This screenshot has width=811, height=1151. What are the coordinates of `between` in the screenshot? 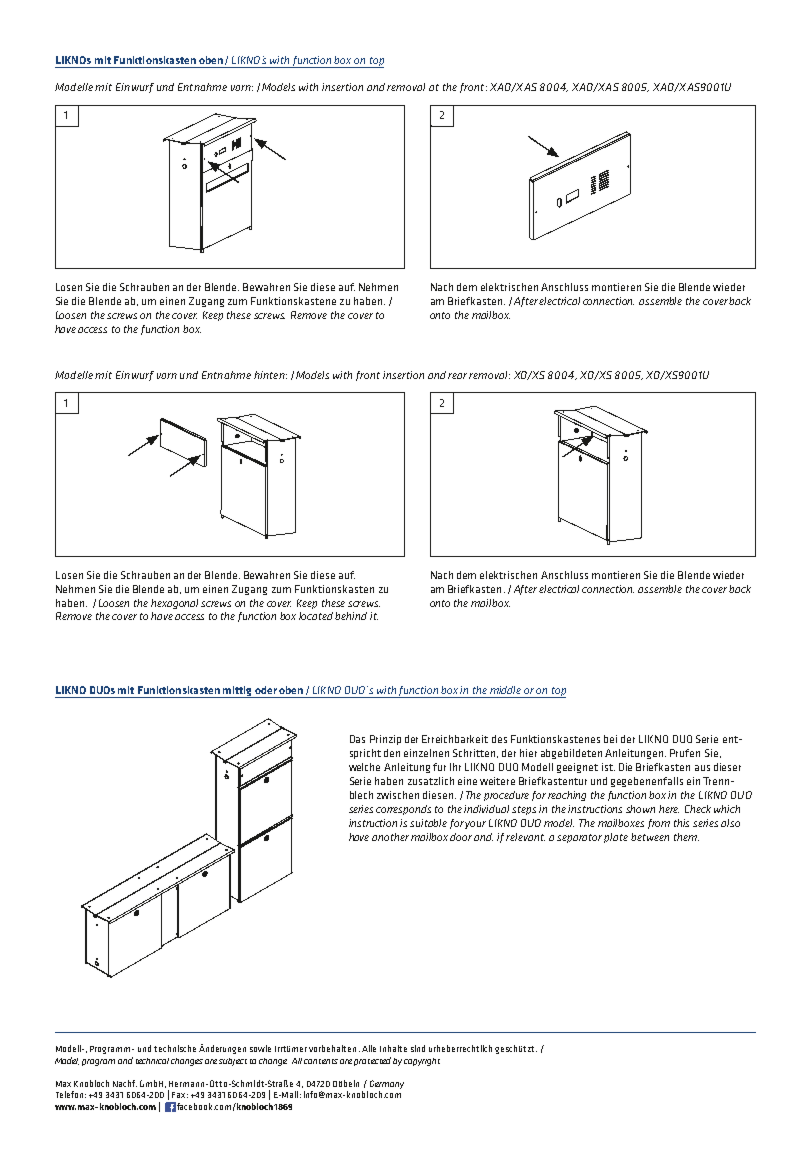 It's located at (650, 837).
